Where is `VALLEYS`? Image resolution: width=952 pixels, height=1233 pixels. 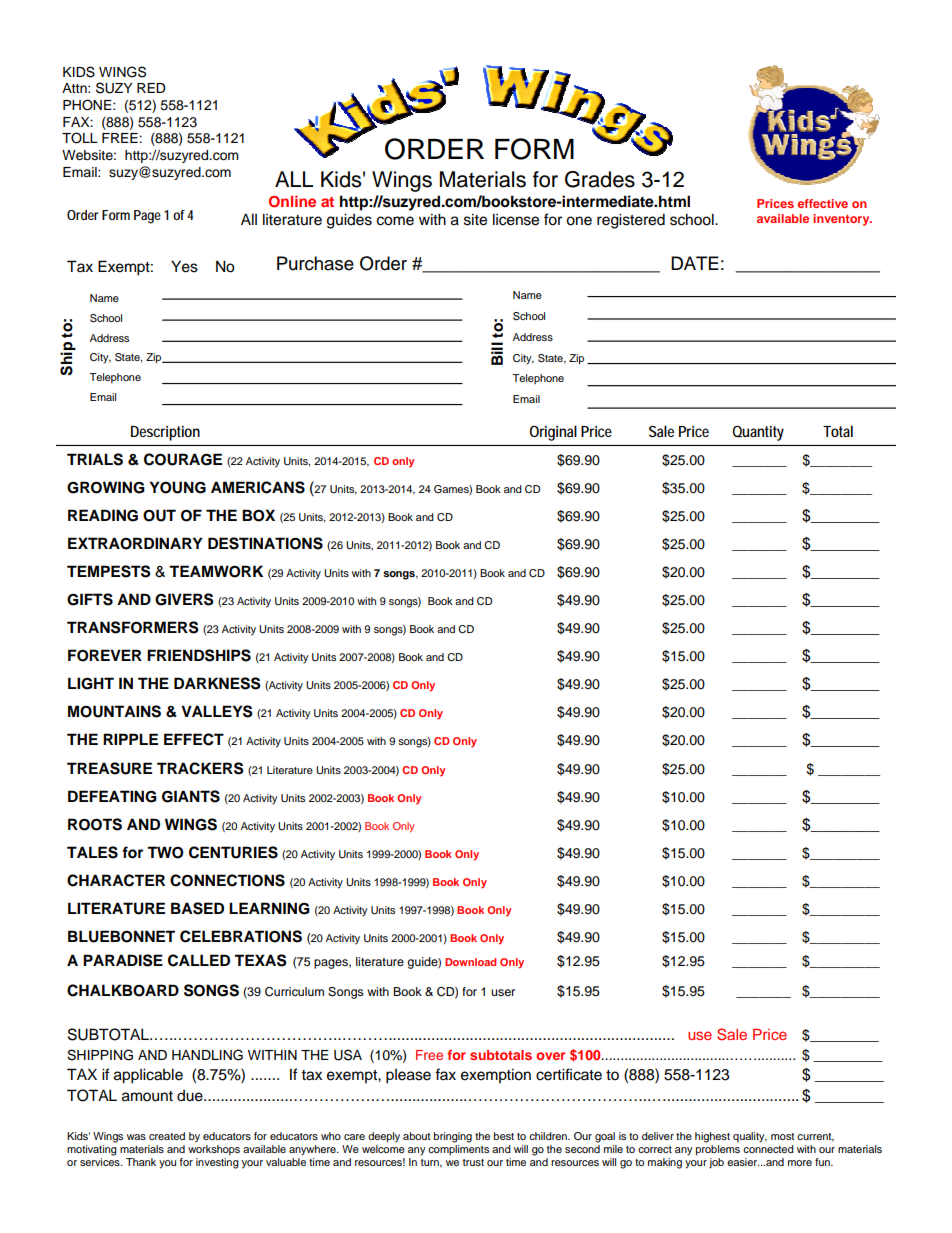 VALLEYS is located at coordinates (217, 711).
